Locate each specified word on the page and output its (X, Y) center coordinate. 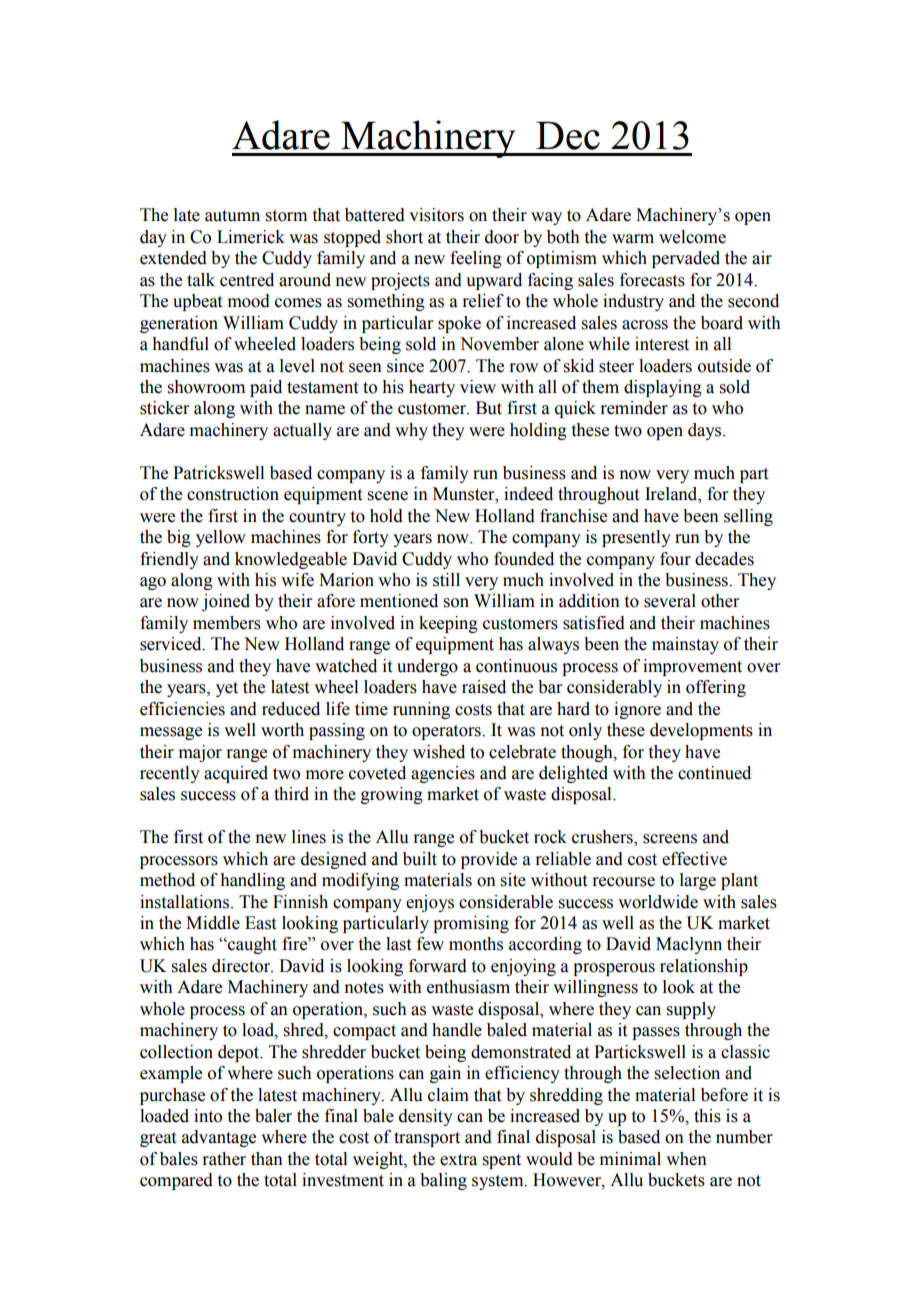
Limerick (251, 237)
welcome (692, 237)
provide (489, 860)
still (446, 580)
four (675, 559)
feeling (476, 259)
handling (252, 881)
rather (224, 1159)
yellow (221, 538)
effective (694, 859)
